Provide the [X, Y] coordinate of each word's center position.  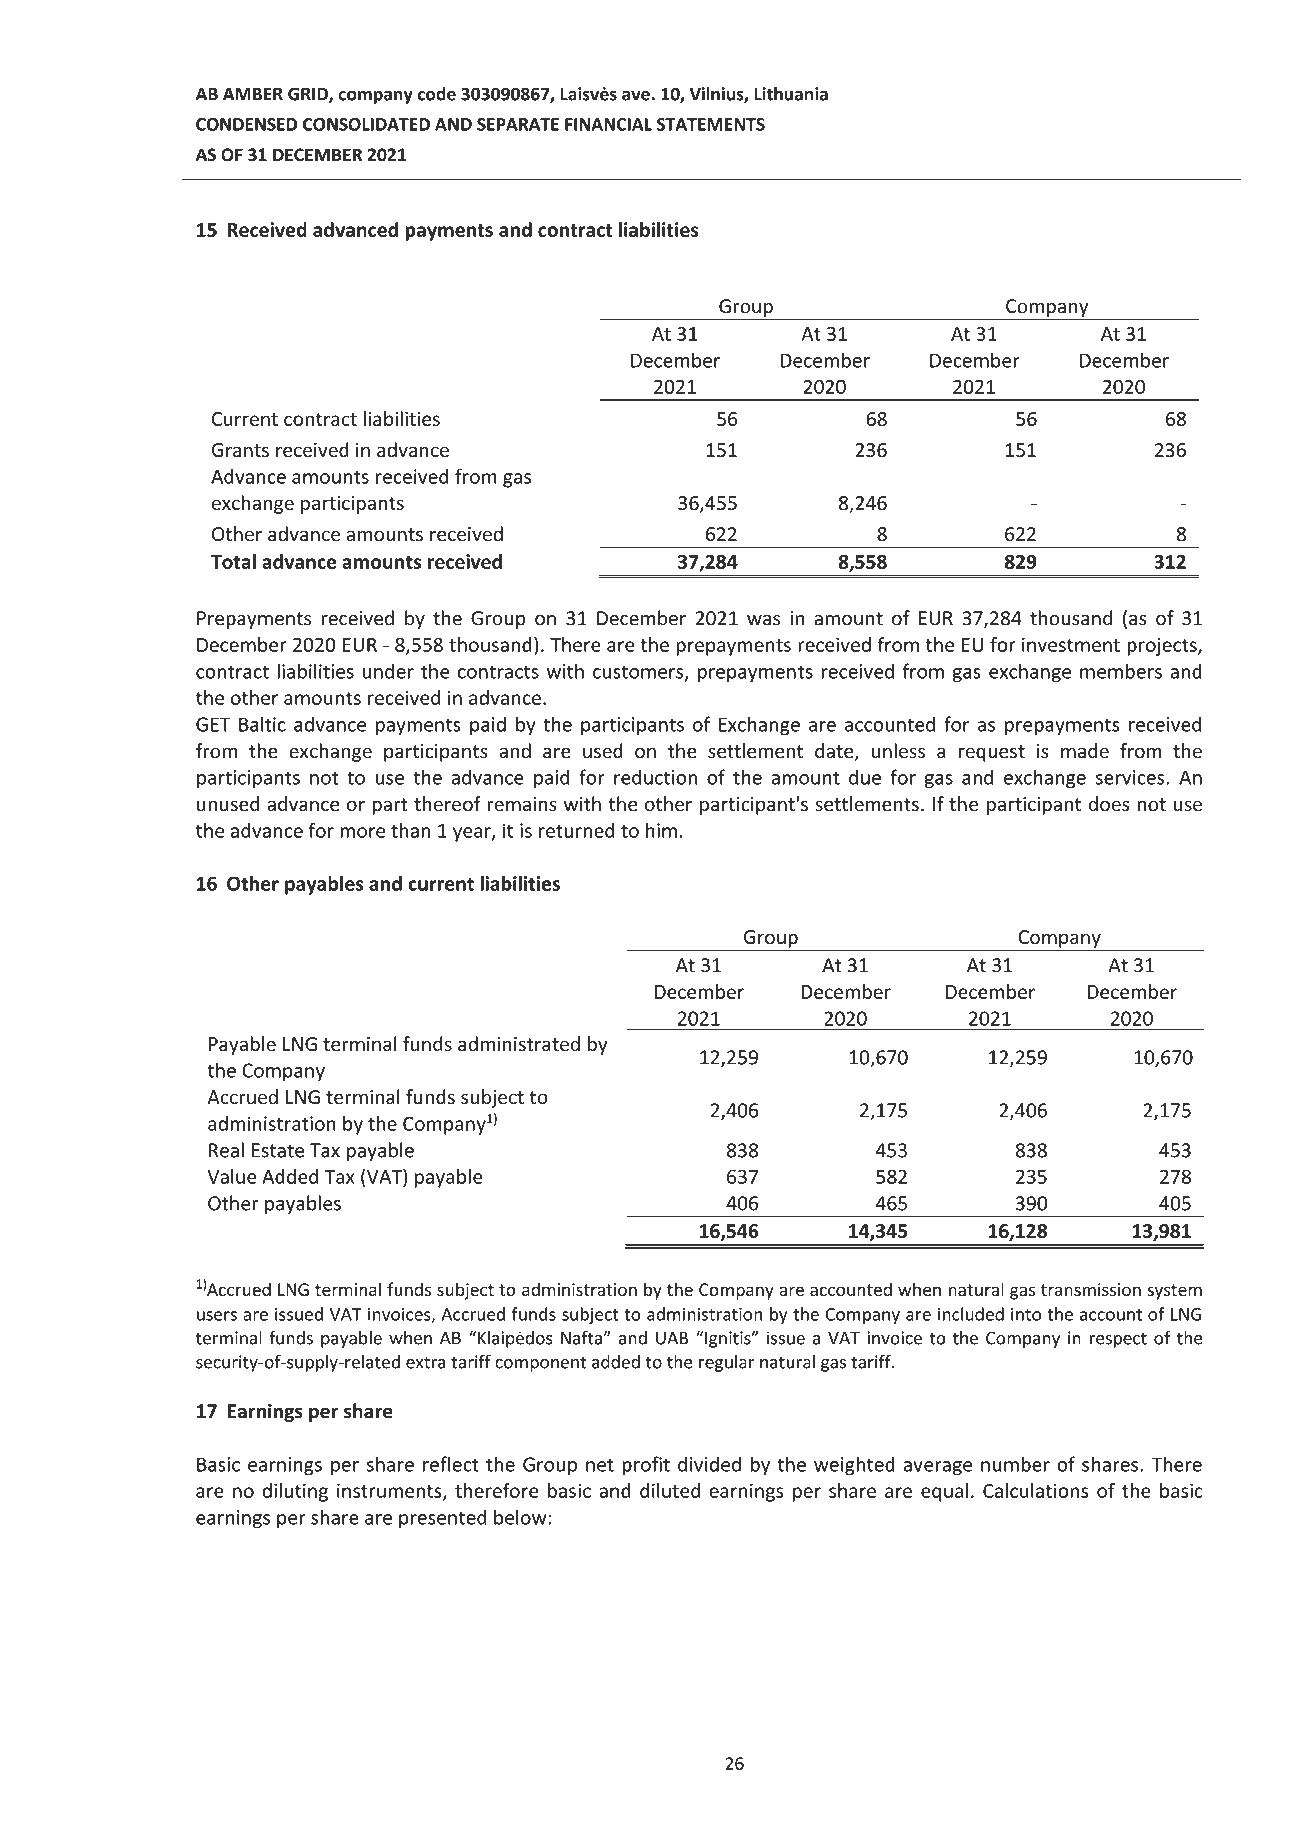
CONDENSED [246, 124]
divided [709, 1464]
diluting [295, 1492]
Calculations [1036, 1490]
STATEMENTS [711, 124]
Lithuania [791, 94]
